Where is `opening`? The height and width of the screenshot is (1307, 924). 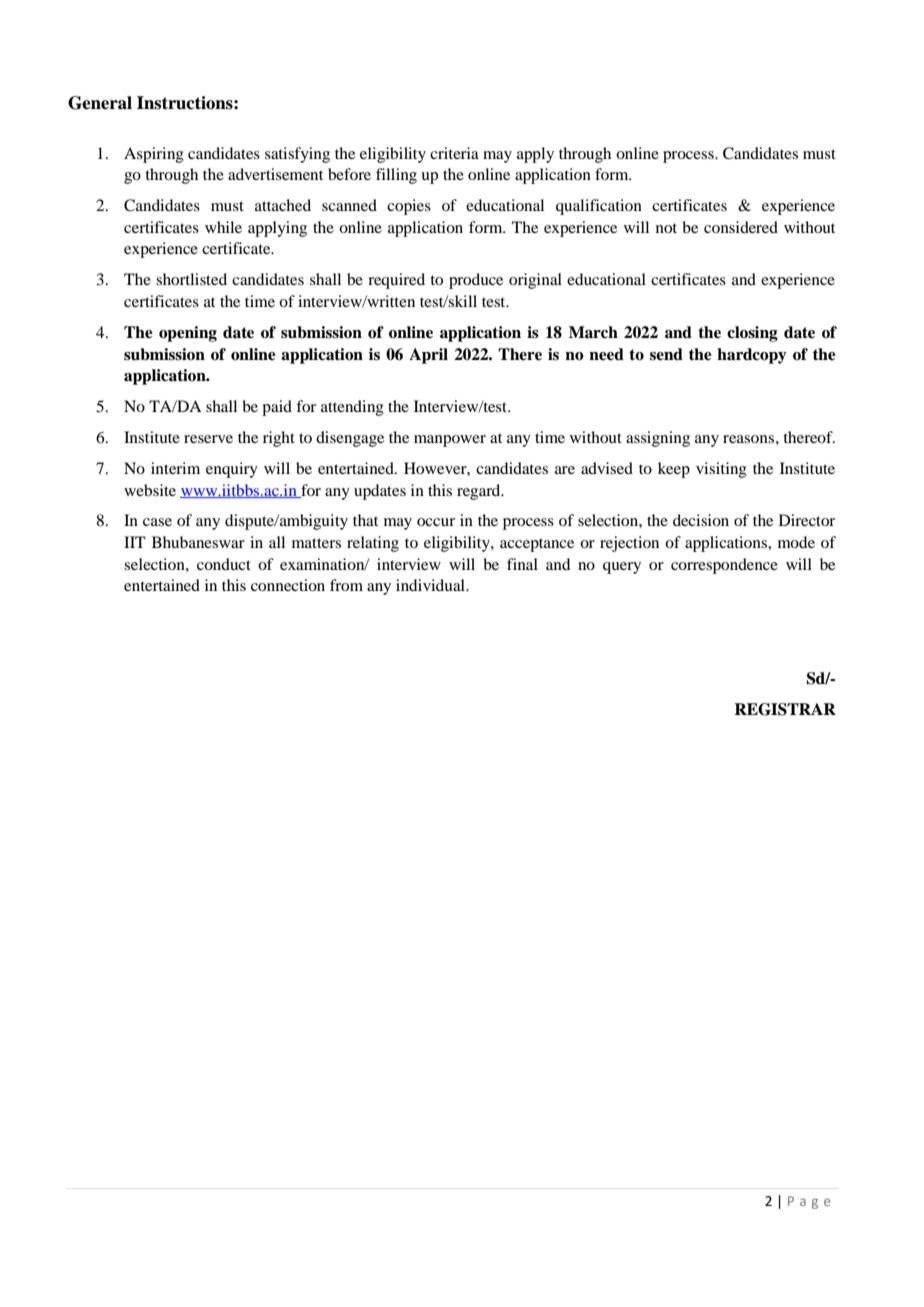 opening is located at coordinates (188, 334).
